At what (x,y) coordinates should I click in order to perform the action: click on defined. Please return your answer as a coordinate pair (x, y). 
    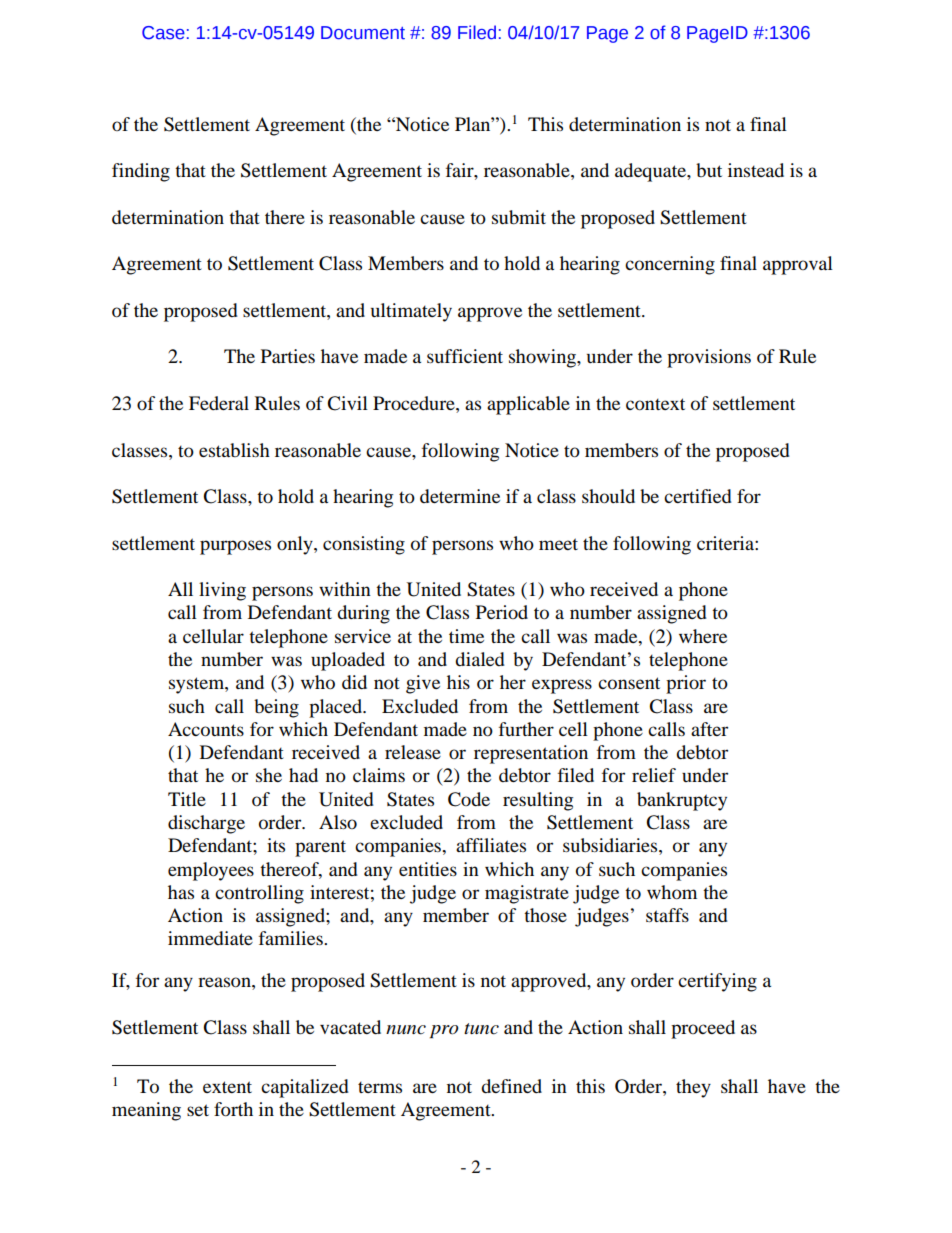
    Looking at the image, I should click on (511, 1086).
